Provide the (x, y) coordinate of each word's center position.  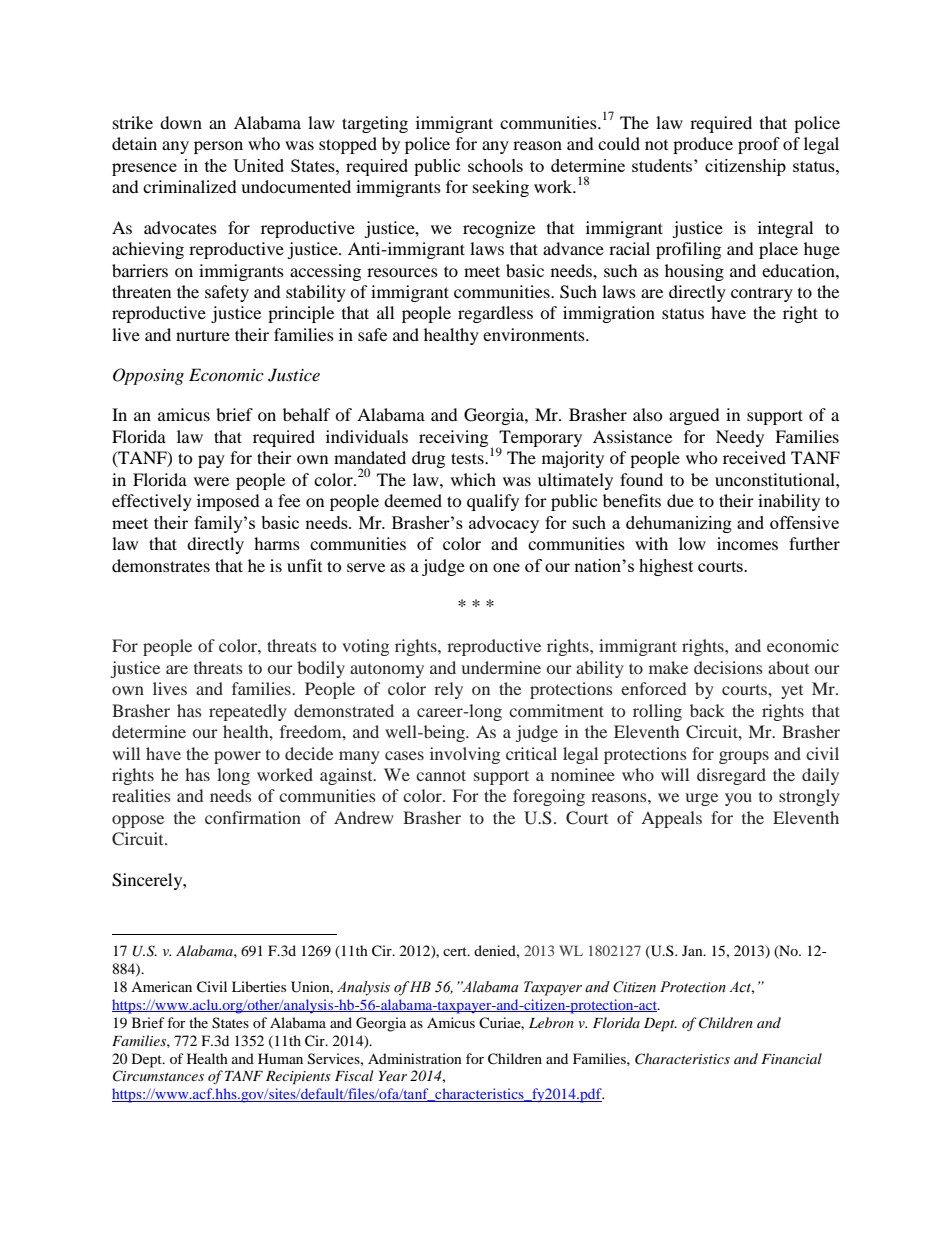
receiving (453, 438)
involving (465, 755)
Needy (740, 438)
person (218, 147)
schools (495, 165)
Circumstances (158, 1076)
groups (744, 757)
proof (759, 145)
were (211, 481)
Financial (791, 1058)
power (237, 757)
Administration (415, 1058)
